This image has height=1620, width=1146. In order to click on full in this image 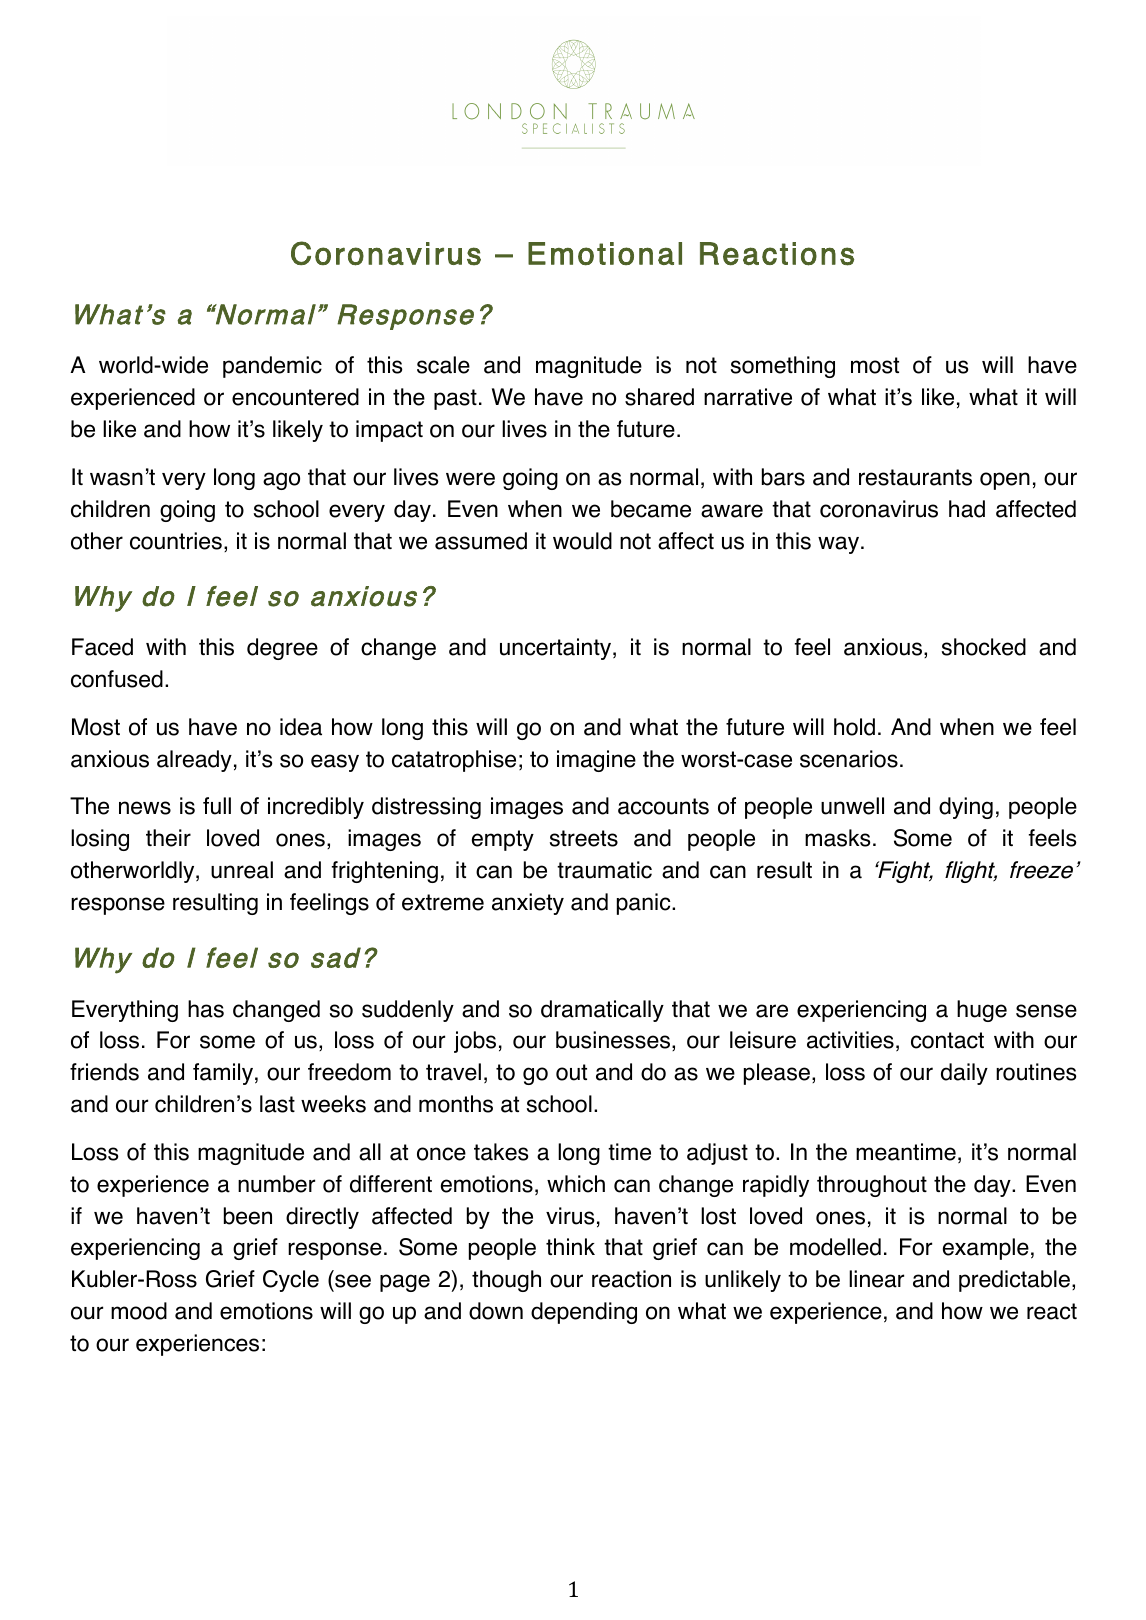, I will do `click(217, 806)`.
